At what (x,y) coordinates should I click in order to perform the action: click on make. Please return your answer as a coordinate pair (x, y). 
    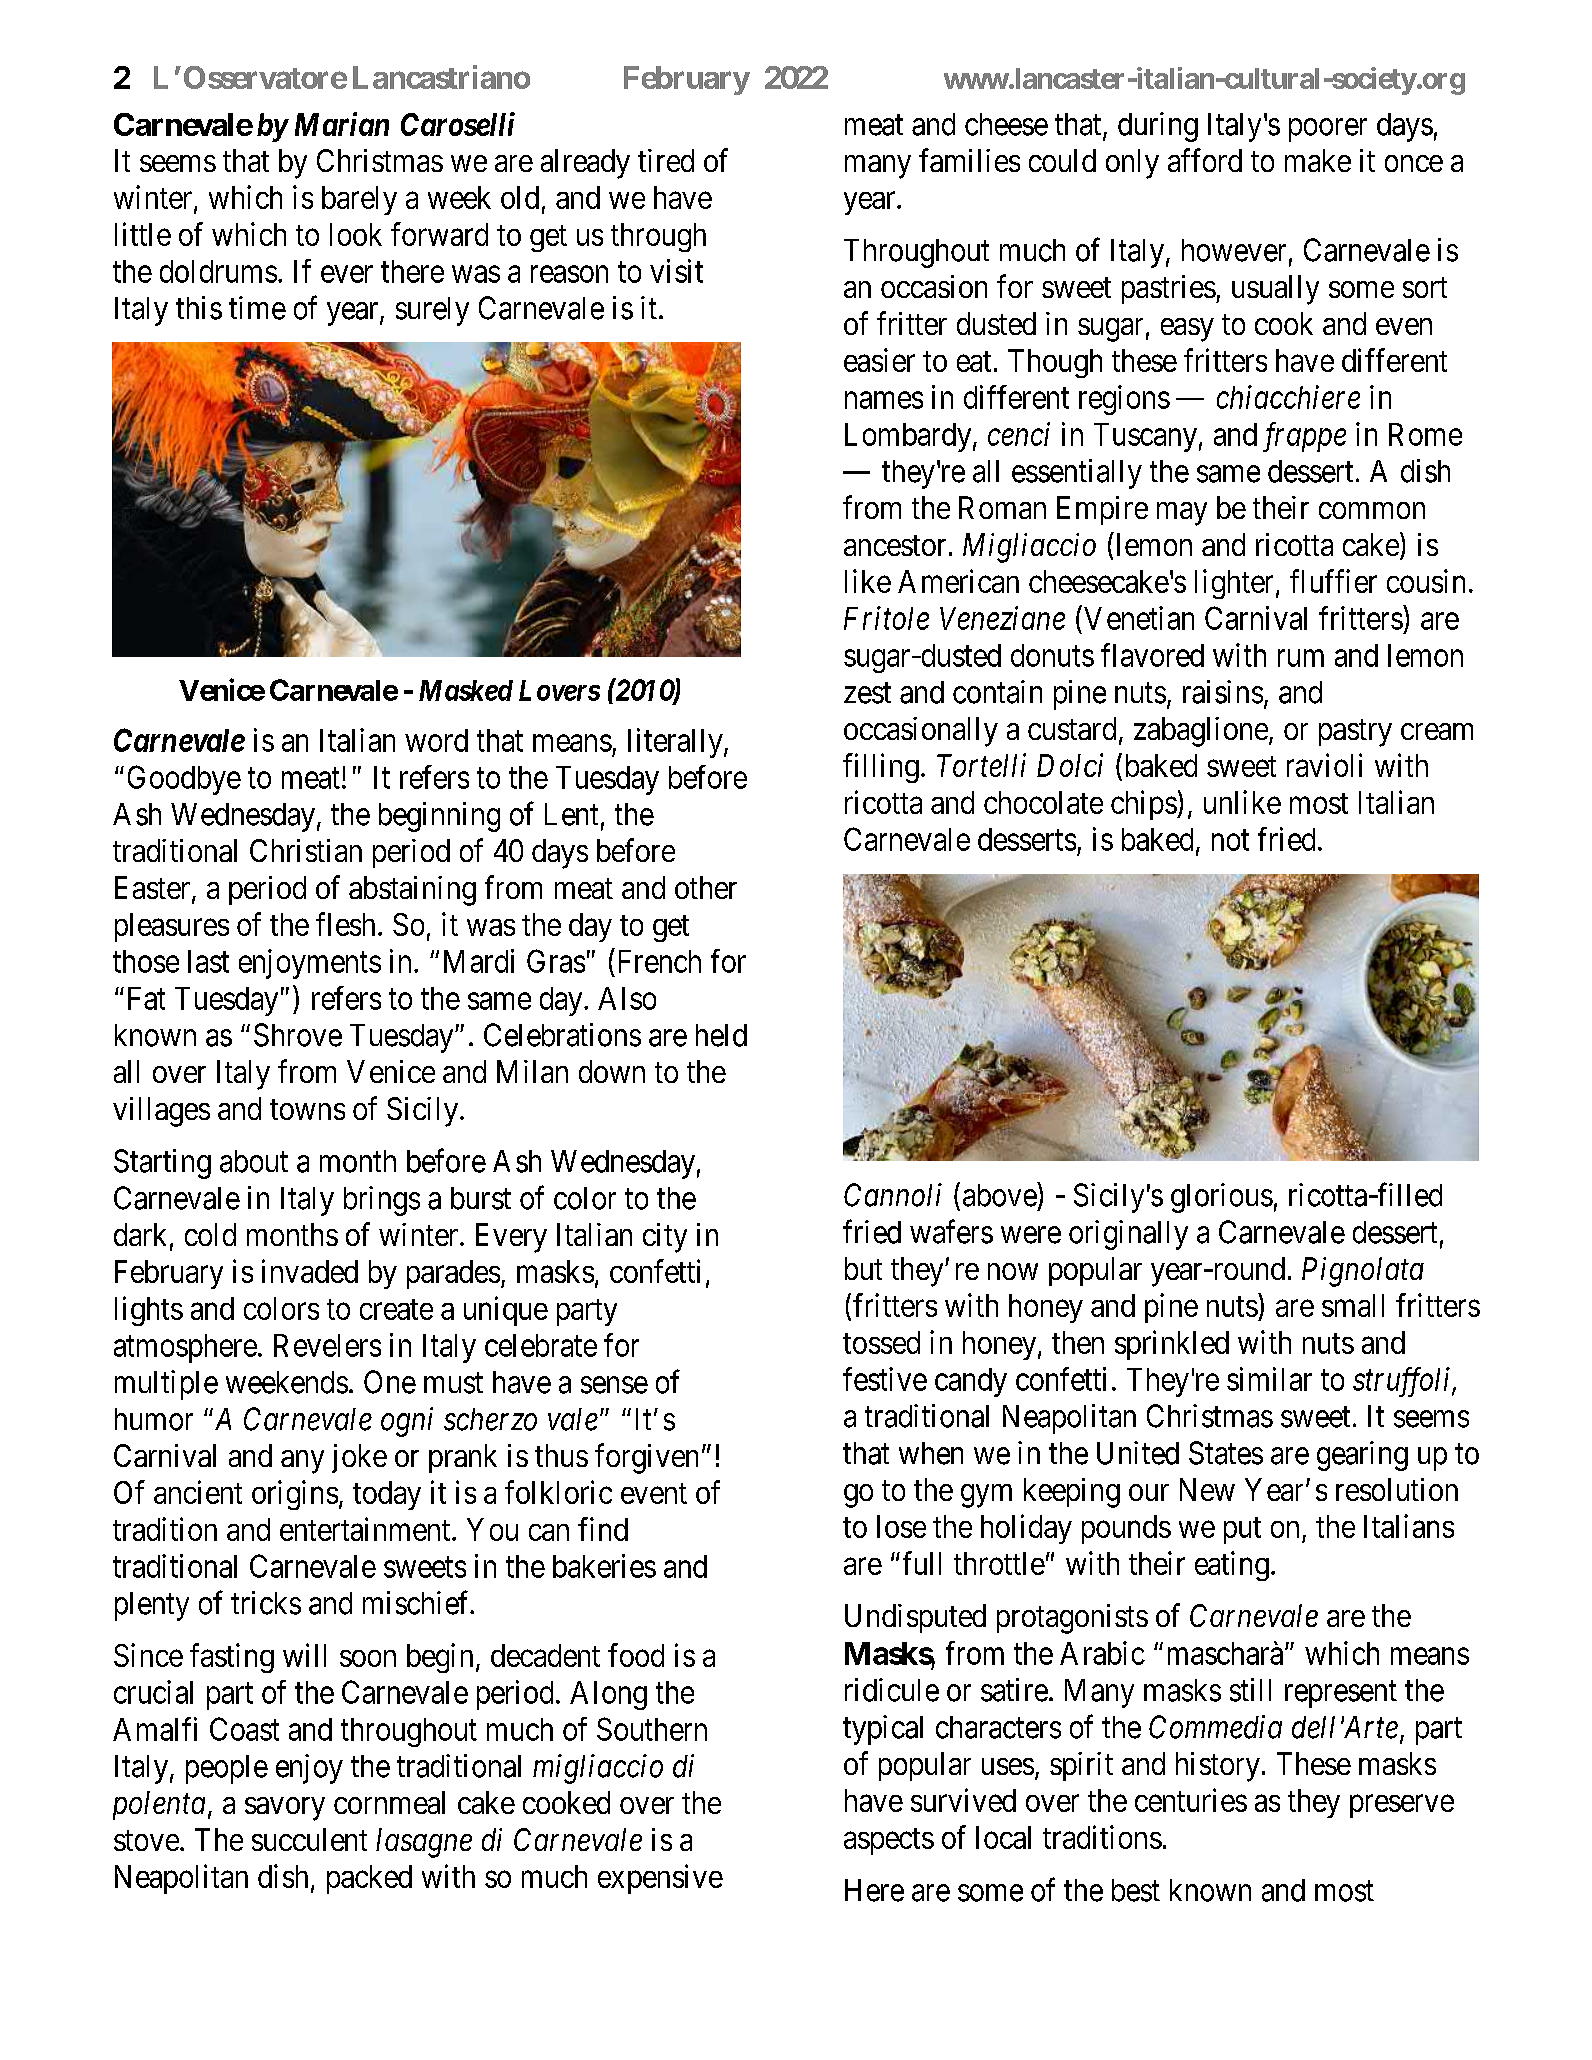
    Looking at the image, I should click on (1318, 160).
